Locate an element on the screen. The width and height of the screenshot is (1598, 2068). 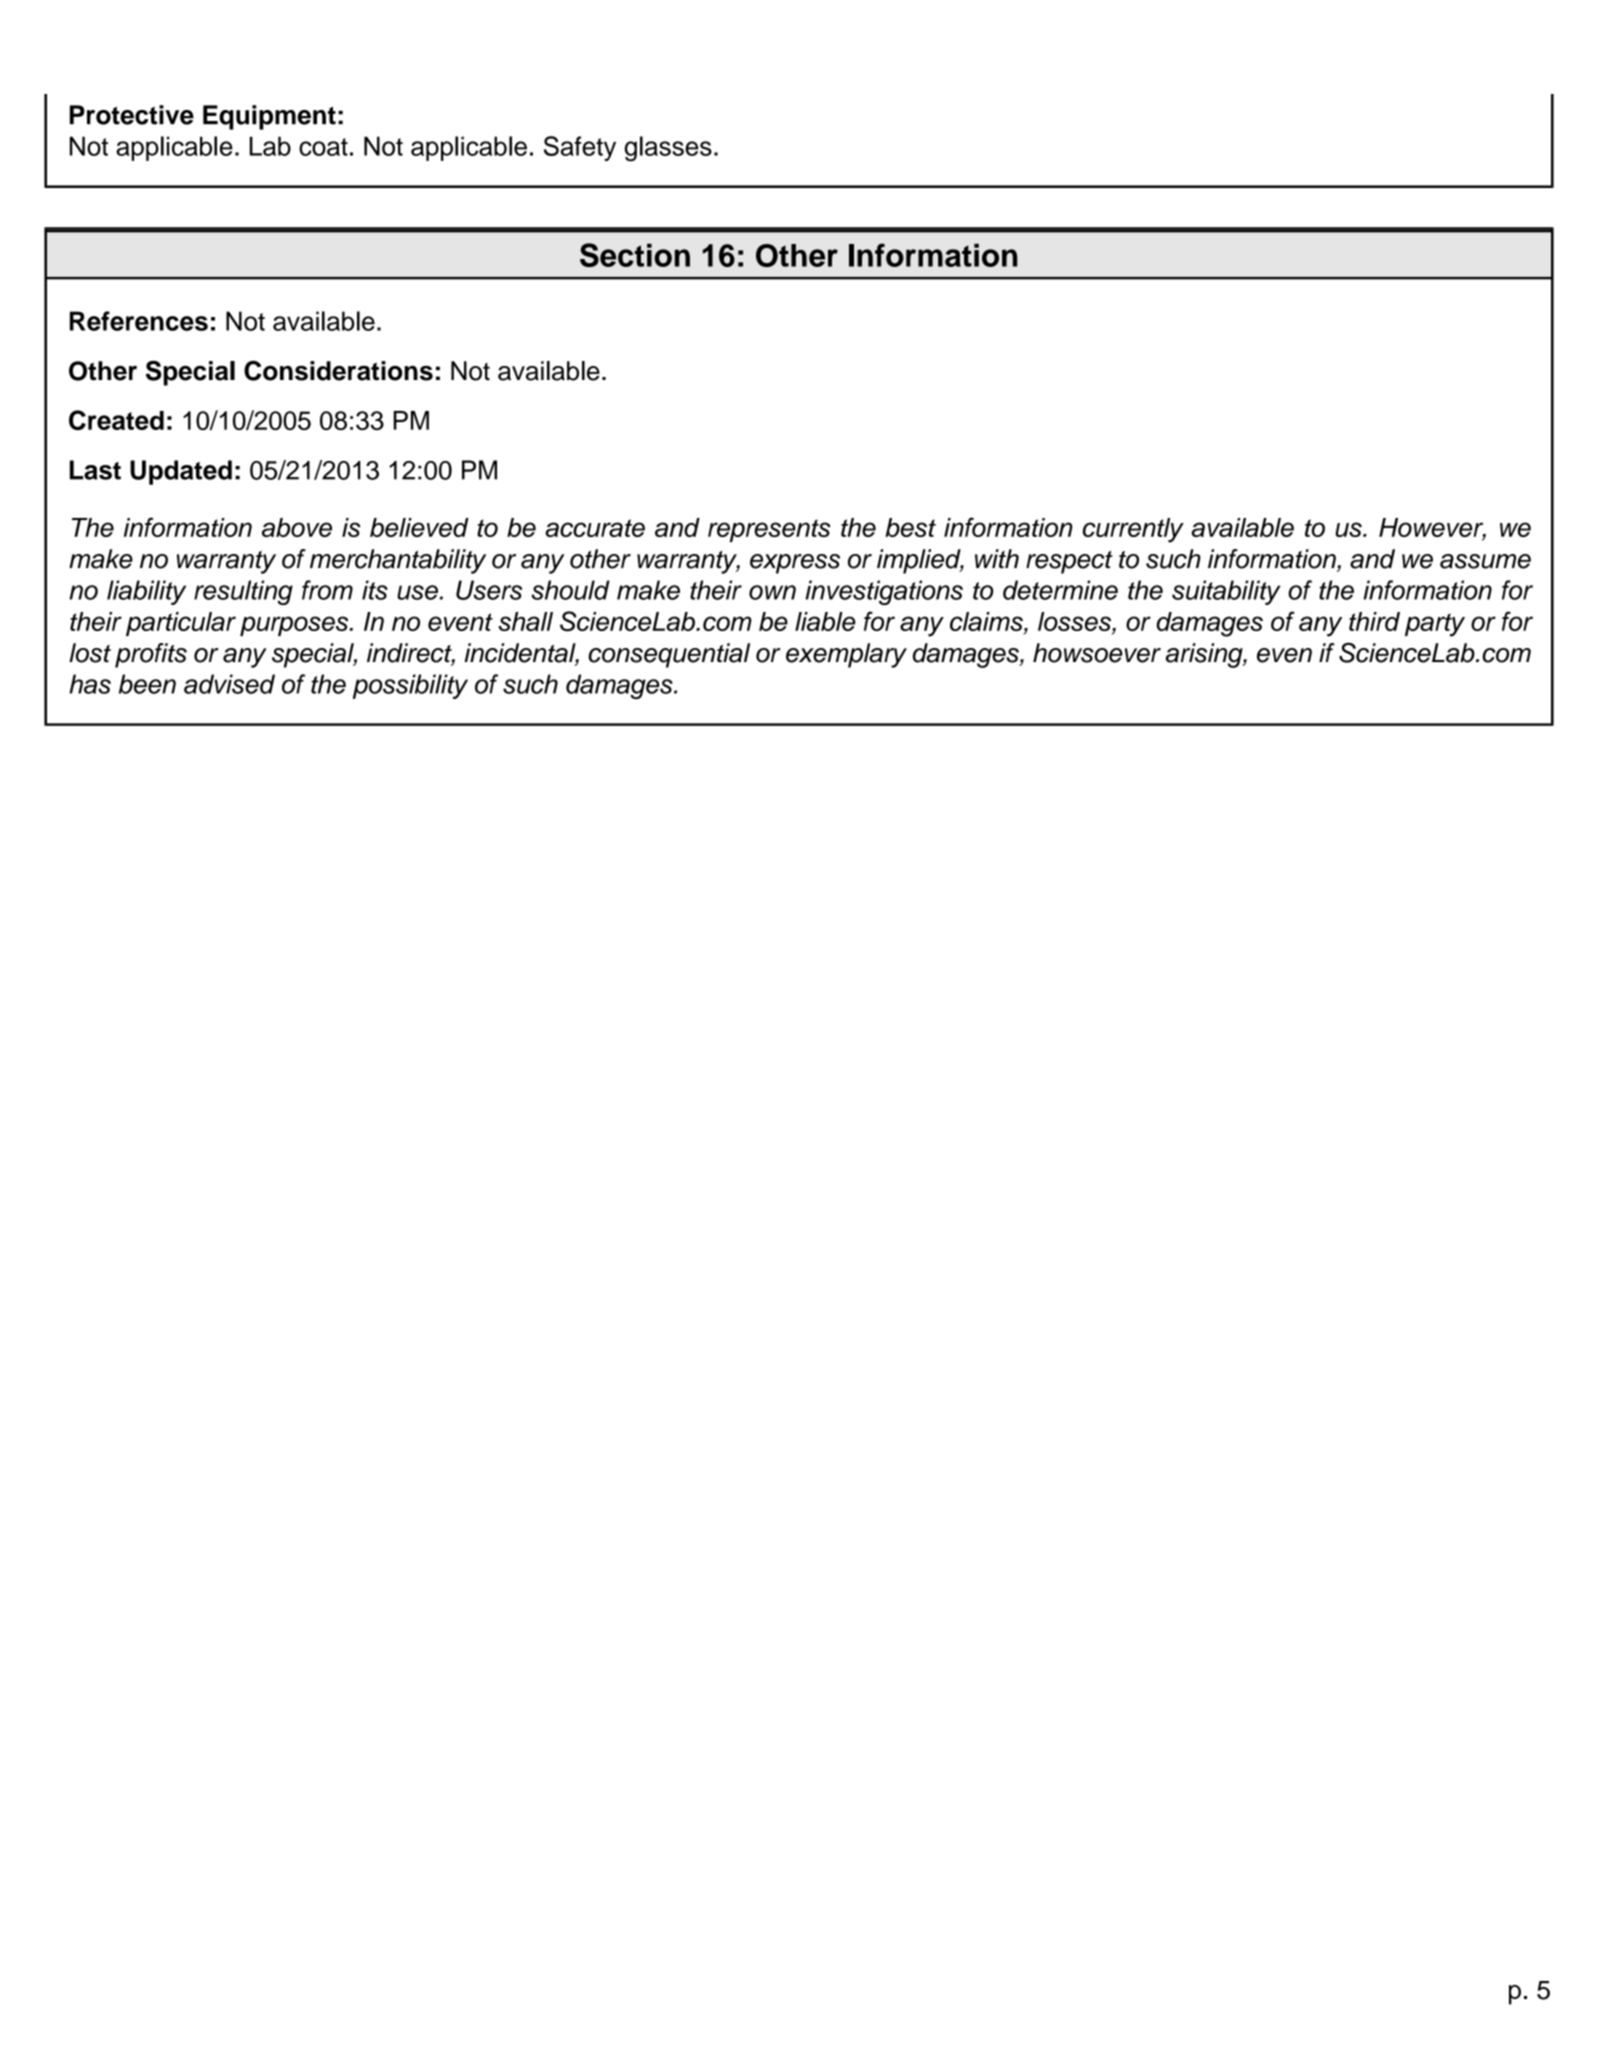
coat is located at coordinates (323, 147).
